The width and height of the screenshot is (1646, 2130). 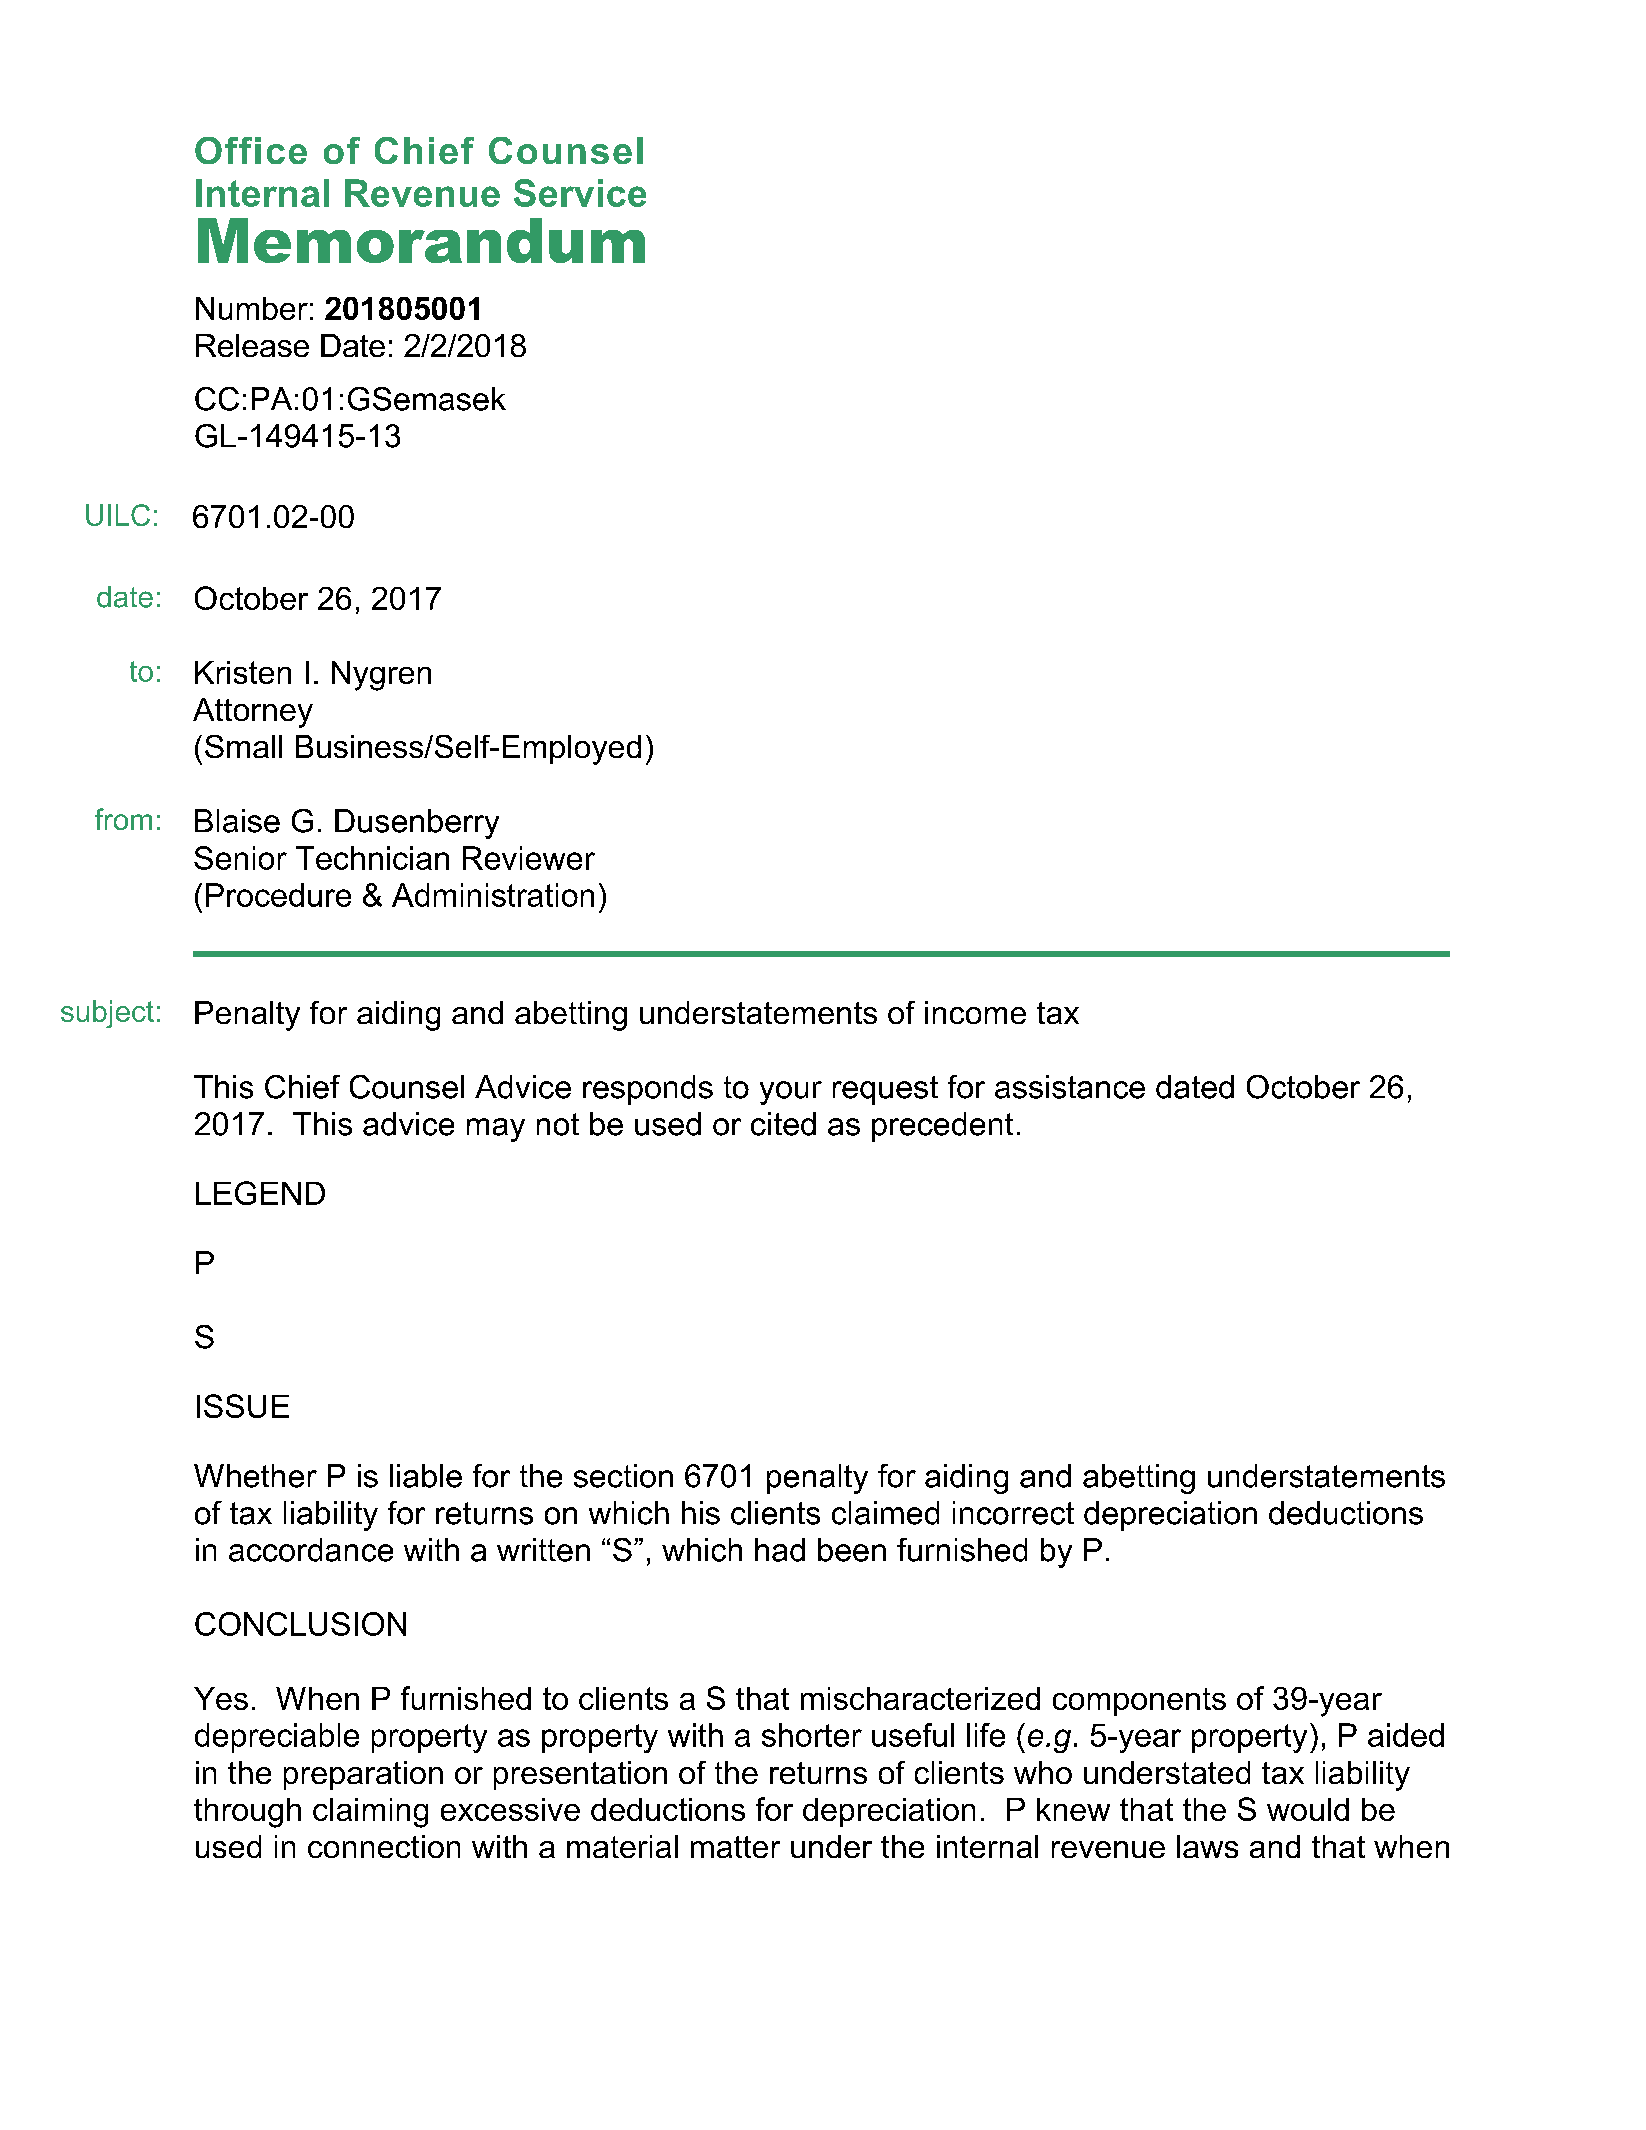 What do you see at coordinates (783, 1124) in the screenshot?
I see `cited` at bounding box center [783, 1124].
